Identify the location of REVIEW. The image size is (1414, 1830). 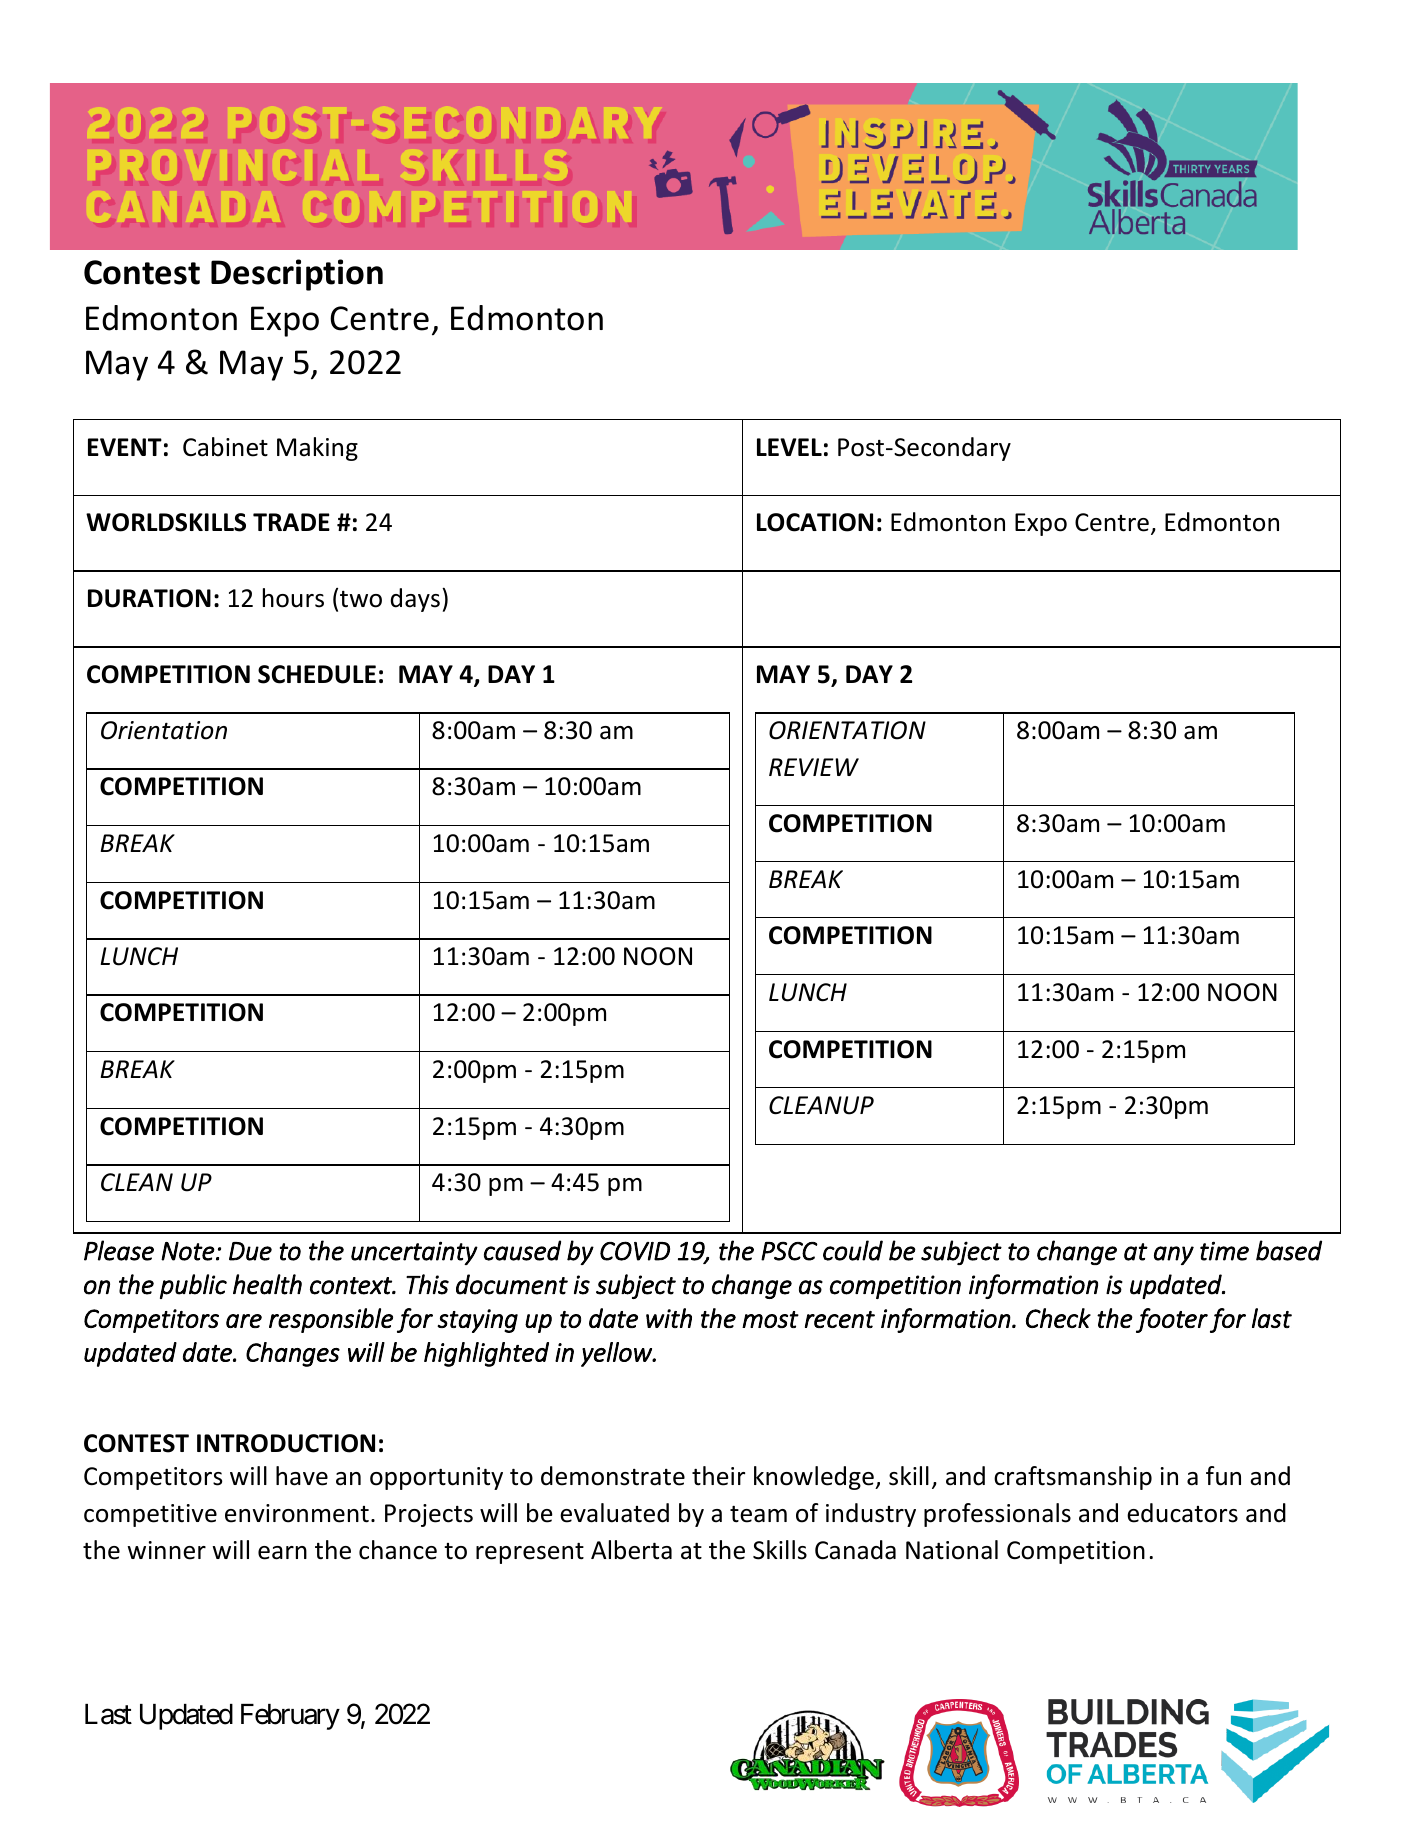
(814, 767).
